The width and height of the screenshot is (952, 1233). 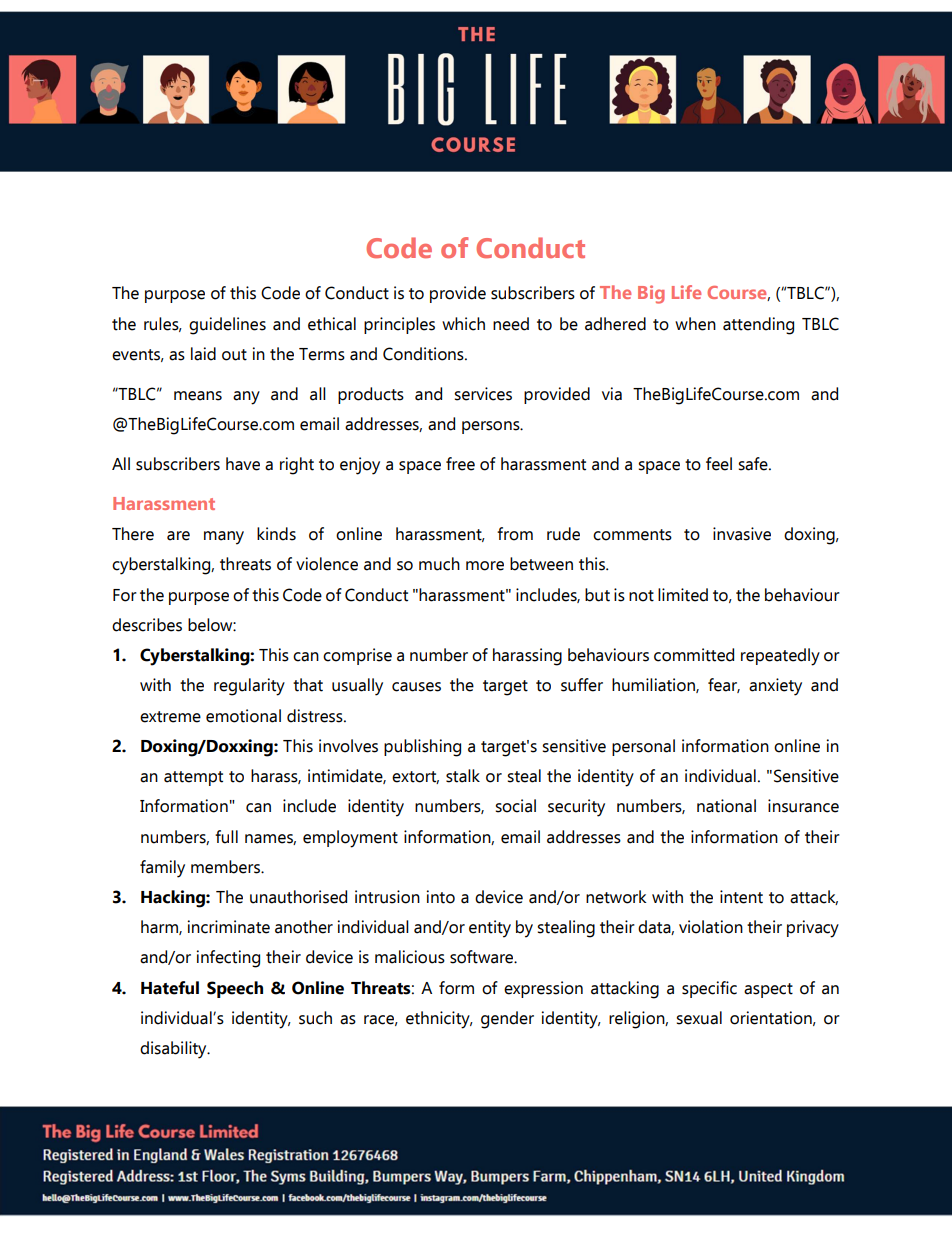 What do you see at coordinates (249, 687) in the screenshot?
I see `regularity` at bounding box center [249, 687].
